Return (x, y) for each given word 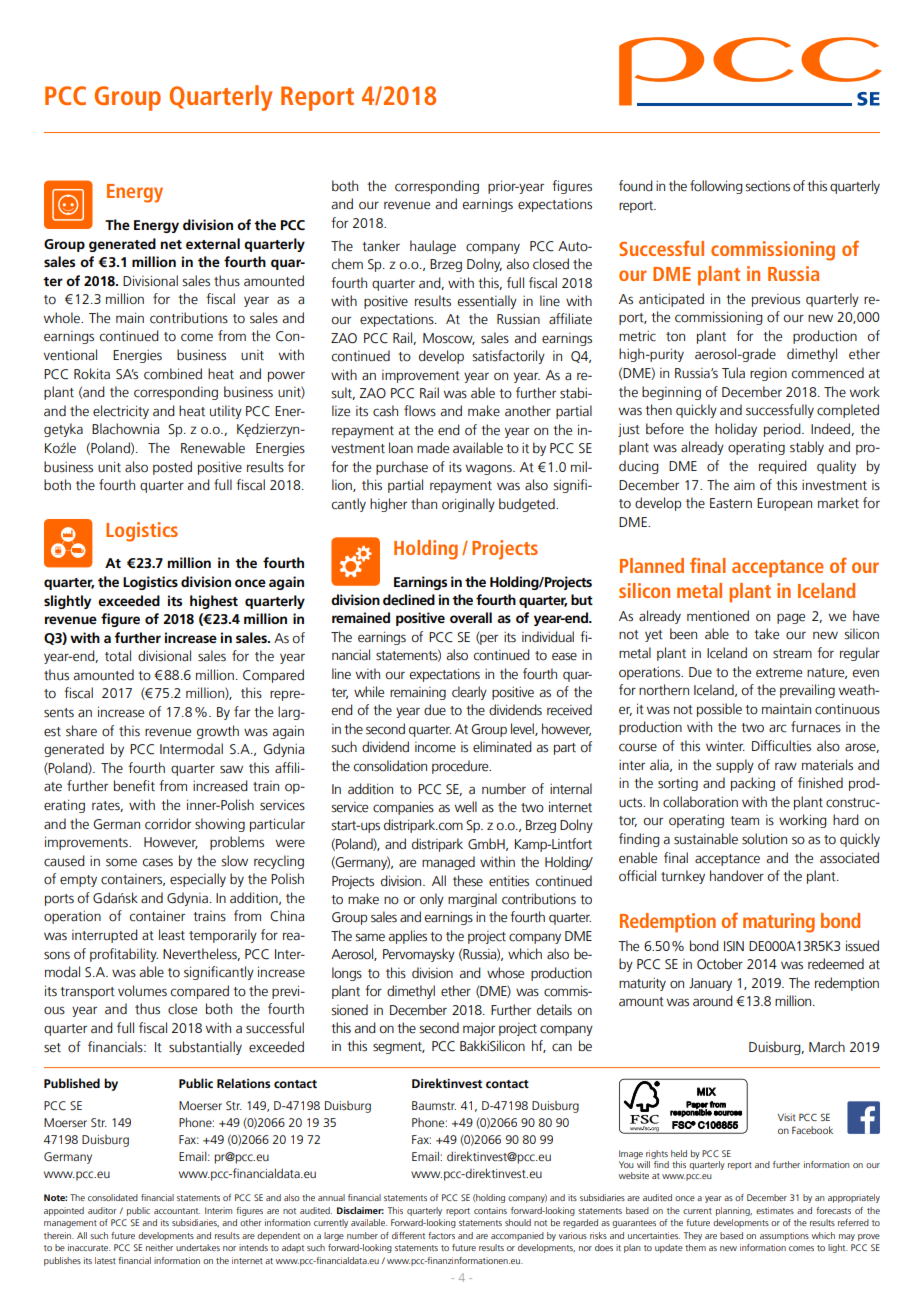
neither (159, 1247)
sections (767, 186)
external (213, 243)
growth (218, 732)
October (720, 964)
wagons (490, 469)
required (783, 467)
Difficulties (781, 746)
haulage (433, 247)
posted (172, 468)
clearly (469, 693)
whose (505, 973)
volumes (142, 991)
